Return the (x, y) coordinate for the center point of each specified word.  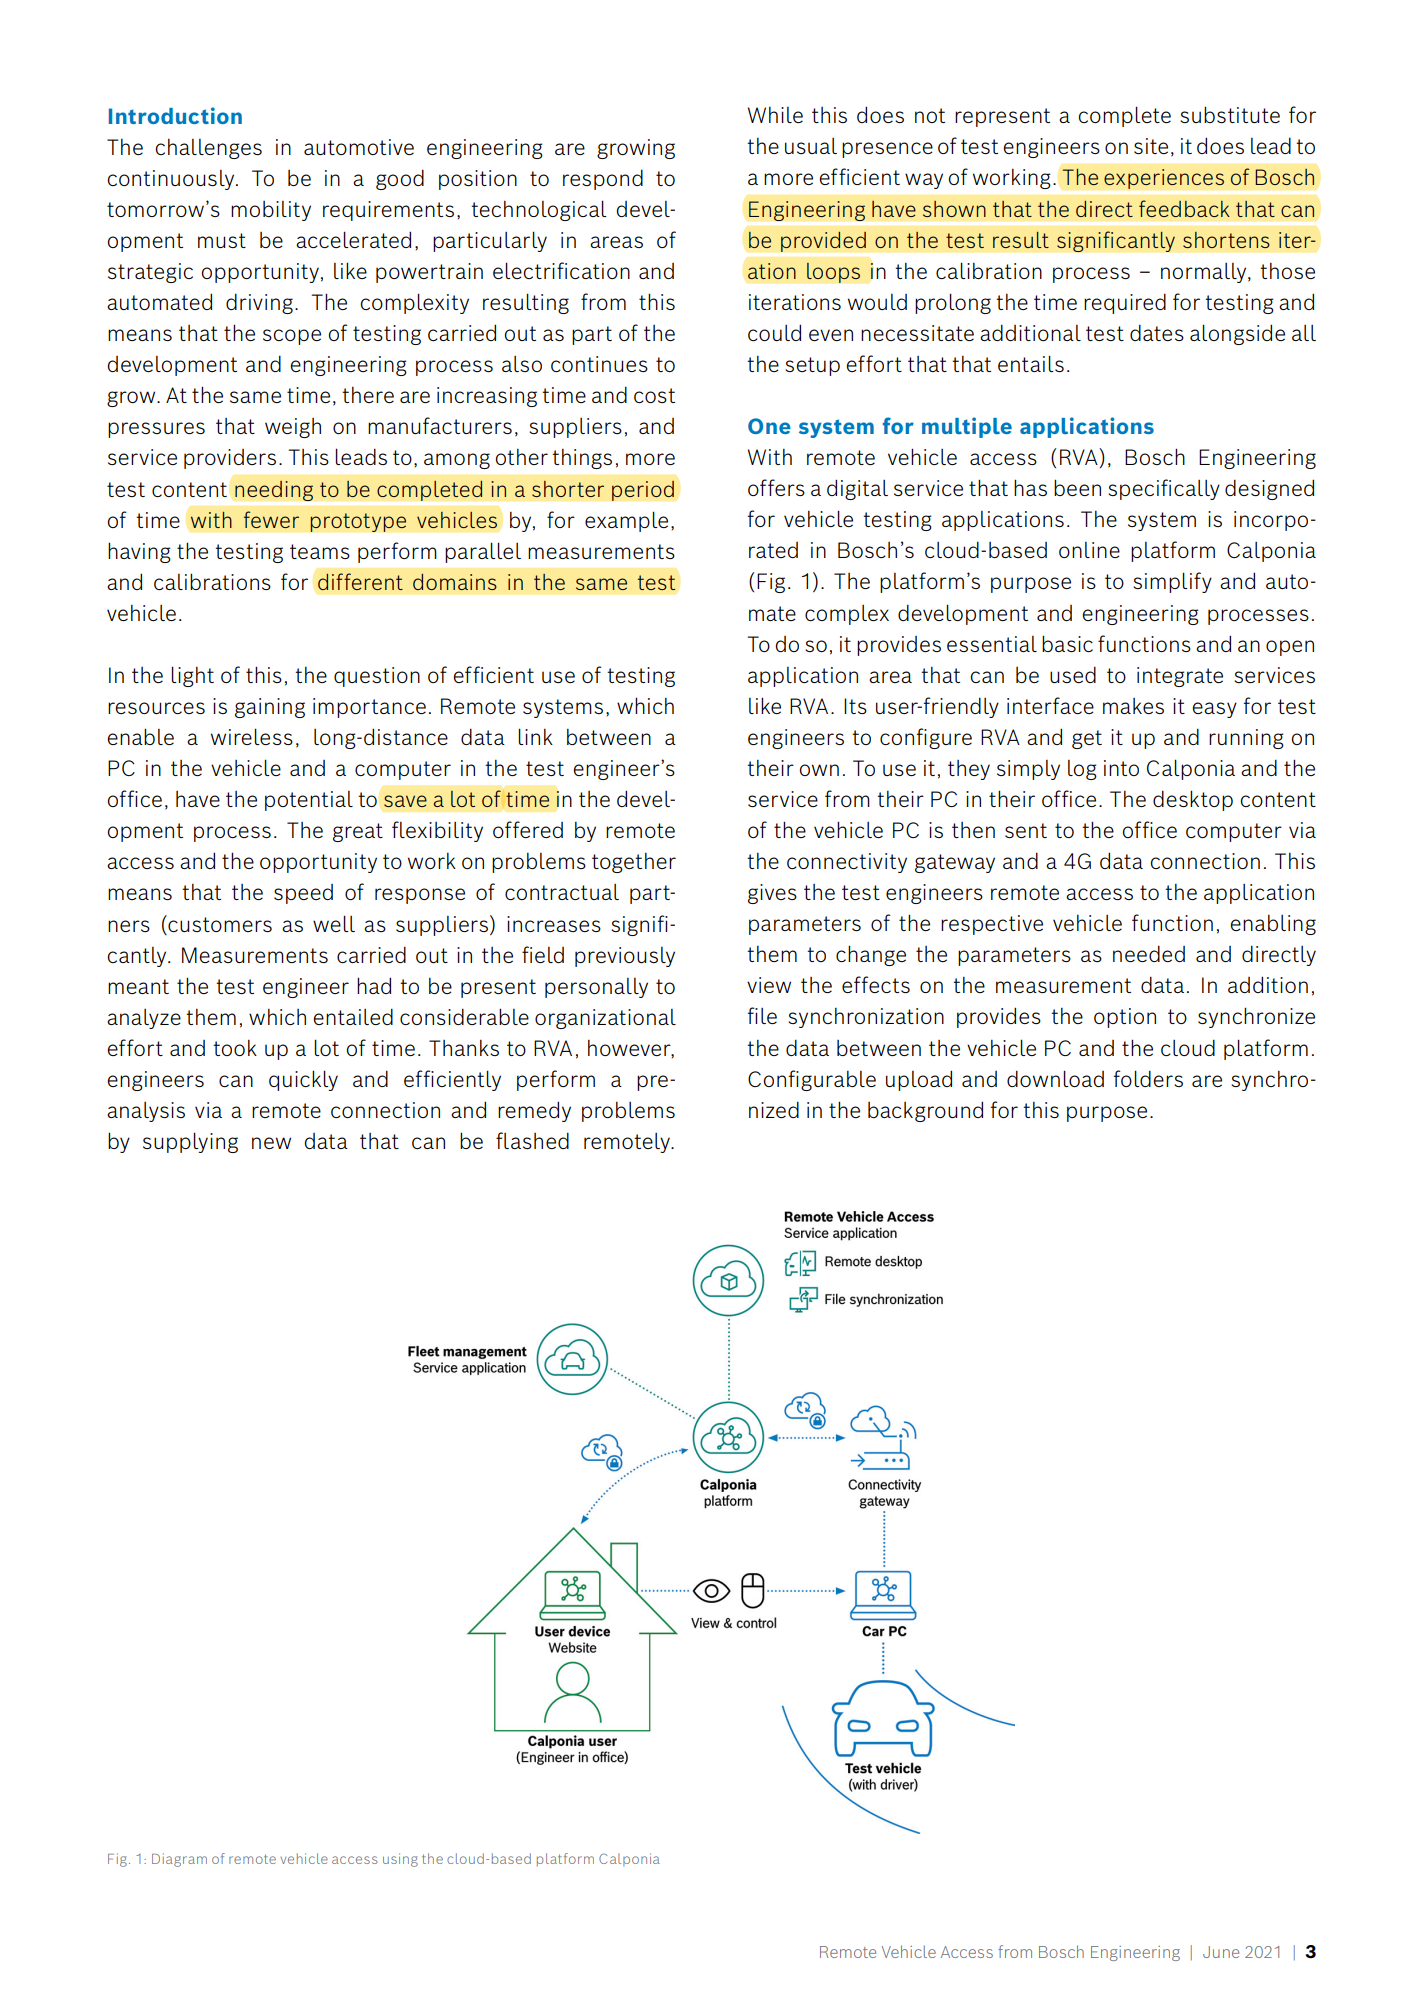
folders (1148, 1078)
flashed (532, 1140)
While (775, 115)
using (400, 1860)
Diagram (179, 1860)
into (1121, 768)
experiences (1164, 179)
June (1221, 1952)
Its (855, 706)
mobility (271, 211)
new (271, 1143)
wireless (252, 736)
